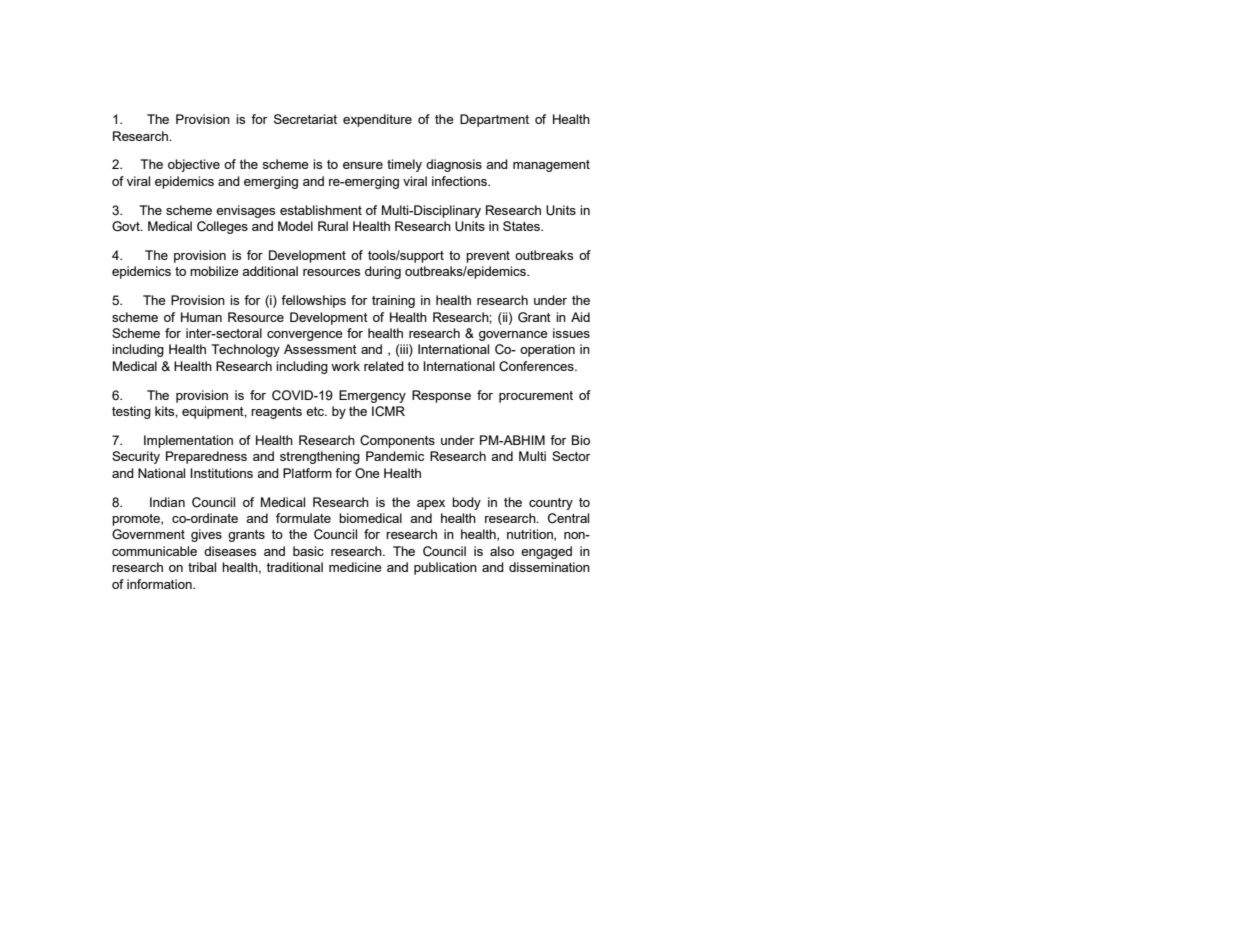  I want to click on Department, so click(494, 120).
